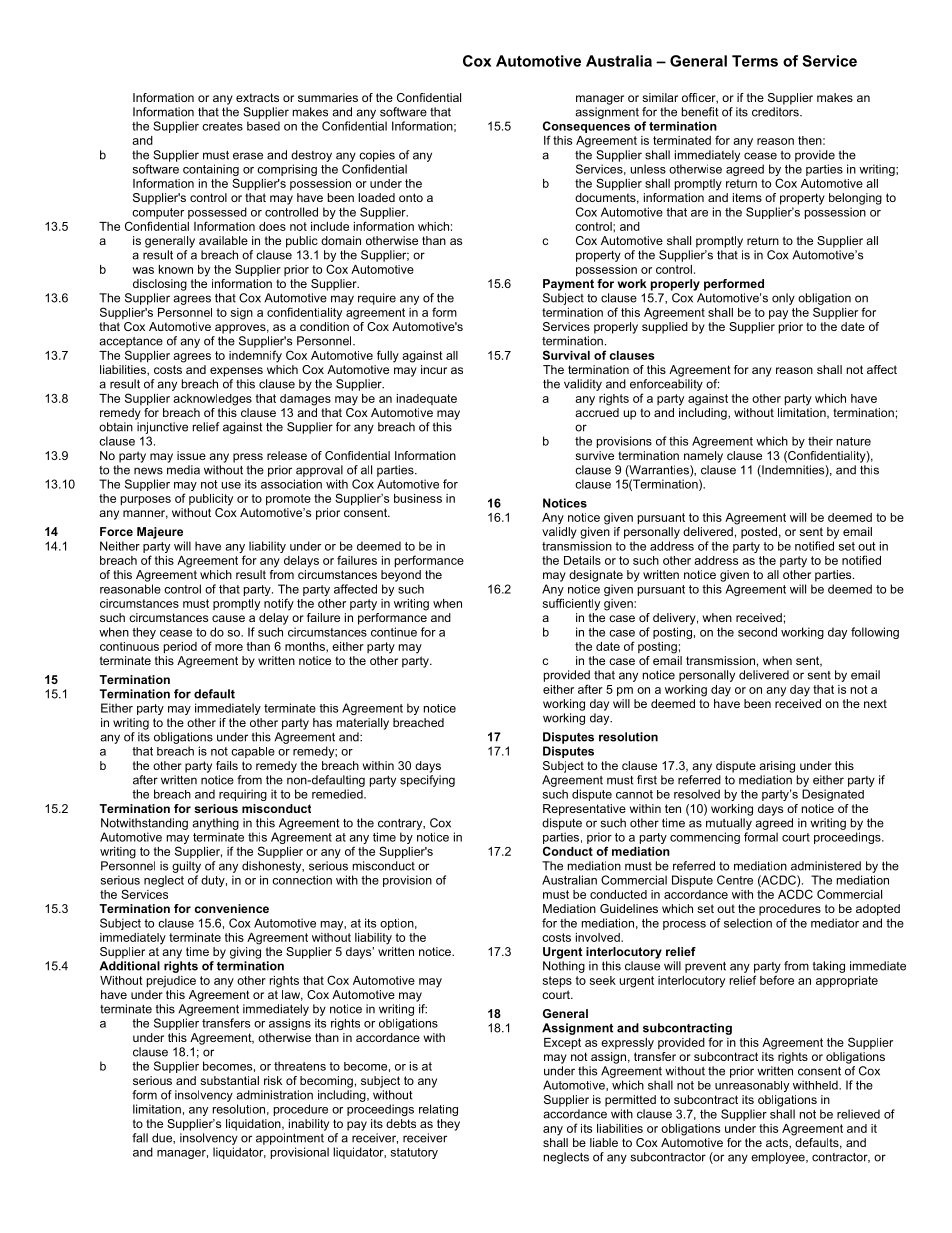 This page has width=952, height=1233. Describe the element at coordinates (186, 867) in the page. I see `guilty` at that location.
